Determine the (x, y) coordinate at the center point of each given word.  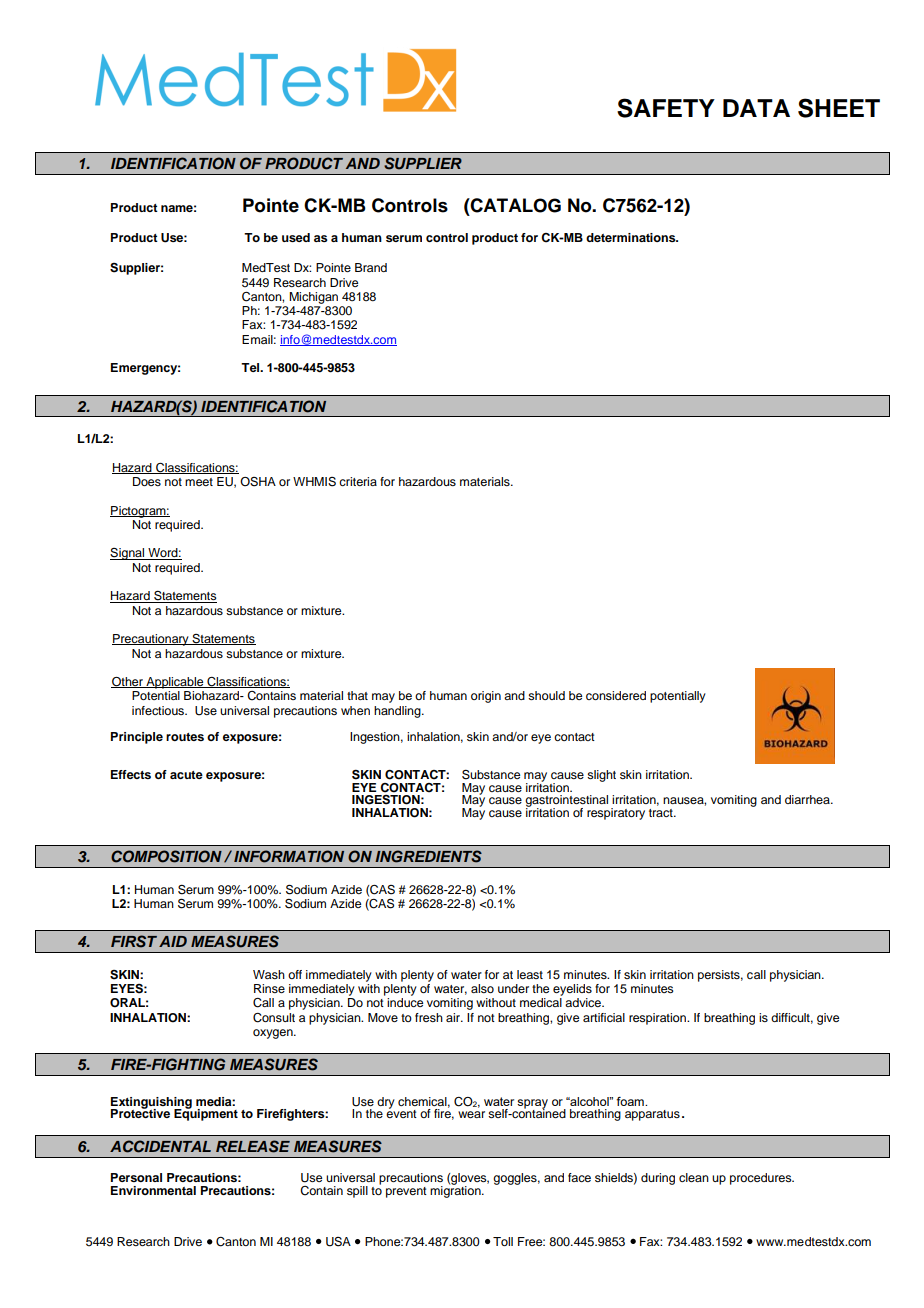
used (296, 237)
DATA (756, 108)
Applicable (175, 683)
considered (616, 695)
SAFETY (666, 108)
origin (486, 697)
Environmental (153, 1190)
